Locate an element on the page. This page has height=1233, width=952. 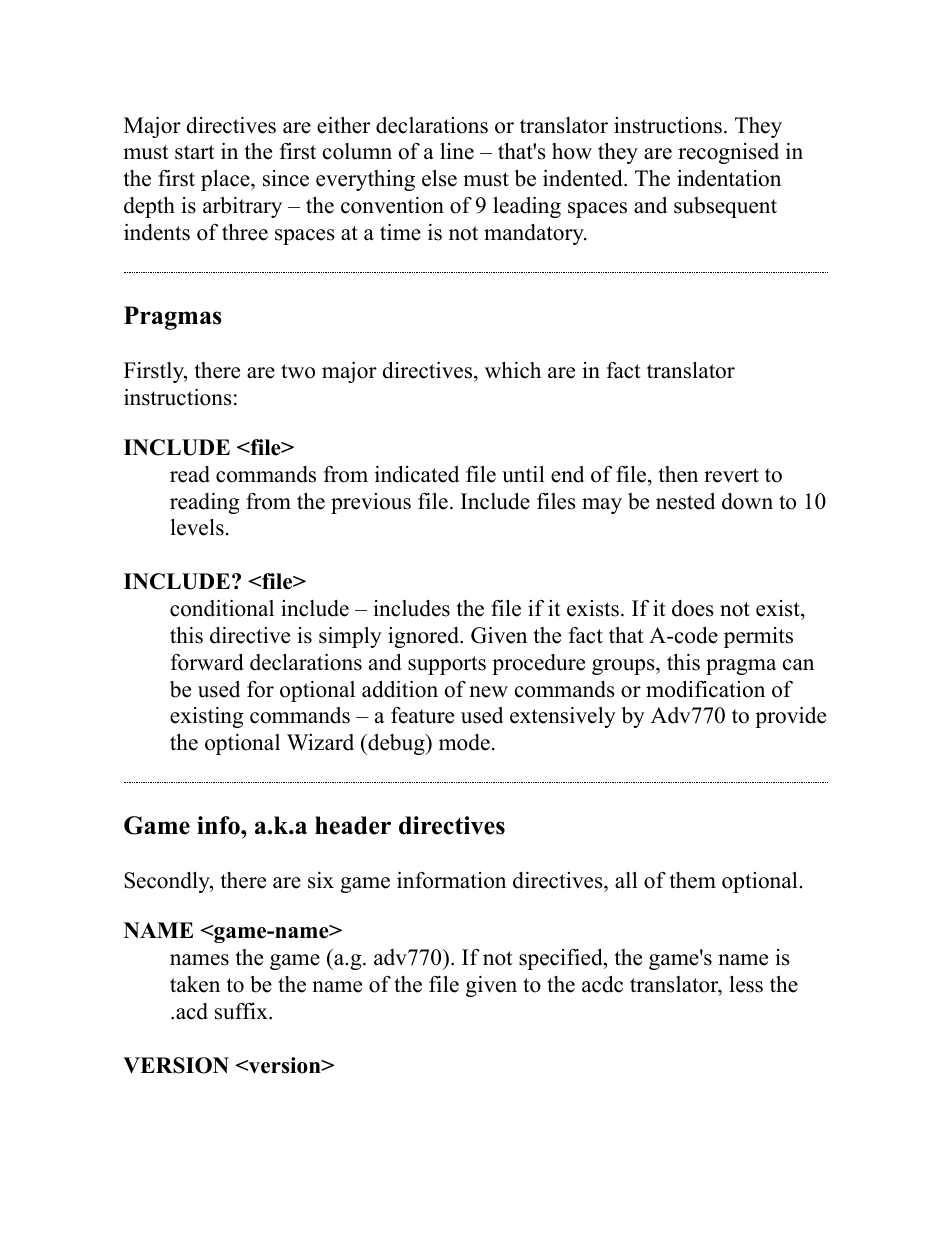
revert is located at coordinates (731, 475).
